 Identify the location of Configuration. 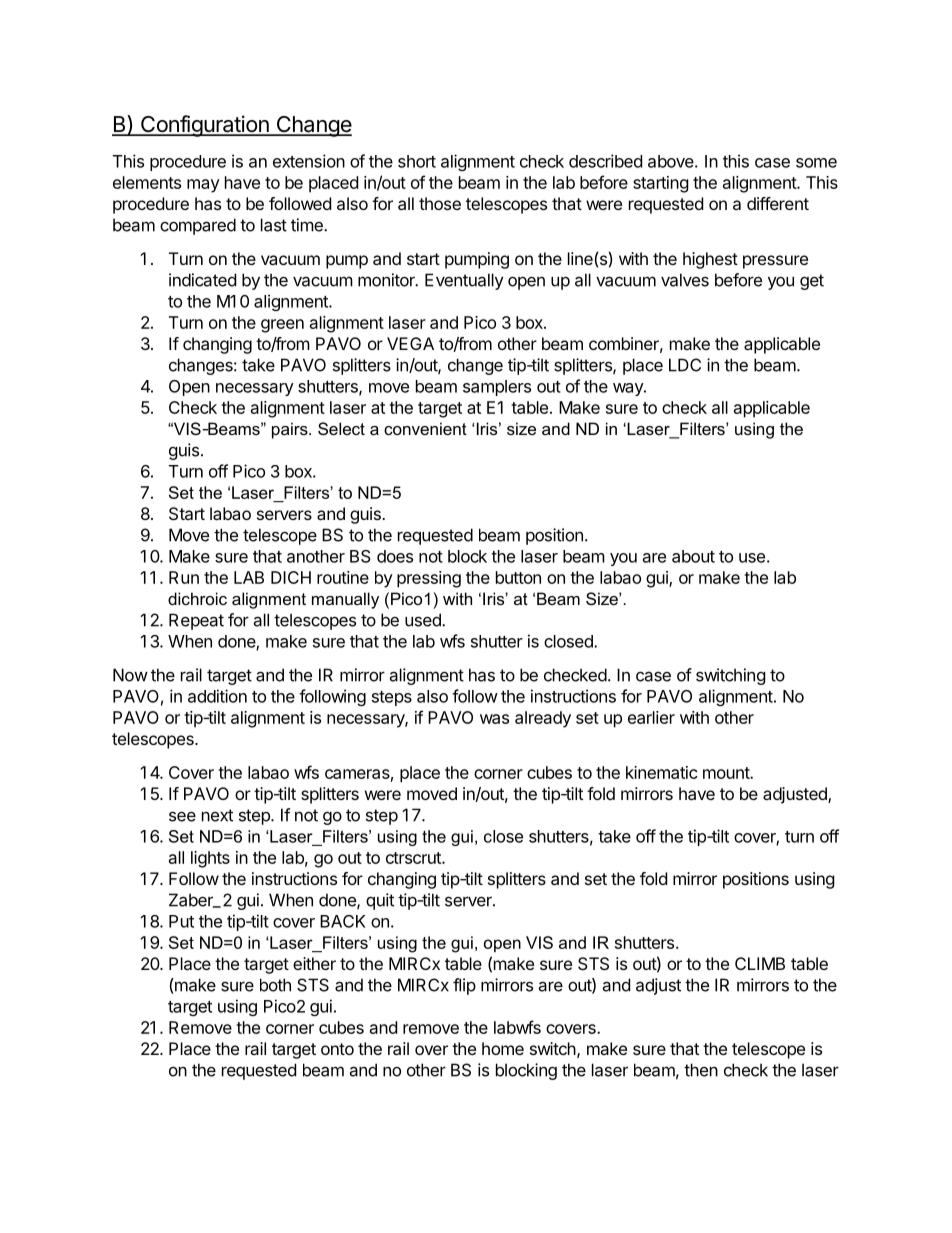
(205, 126).
